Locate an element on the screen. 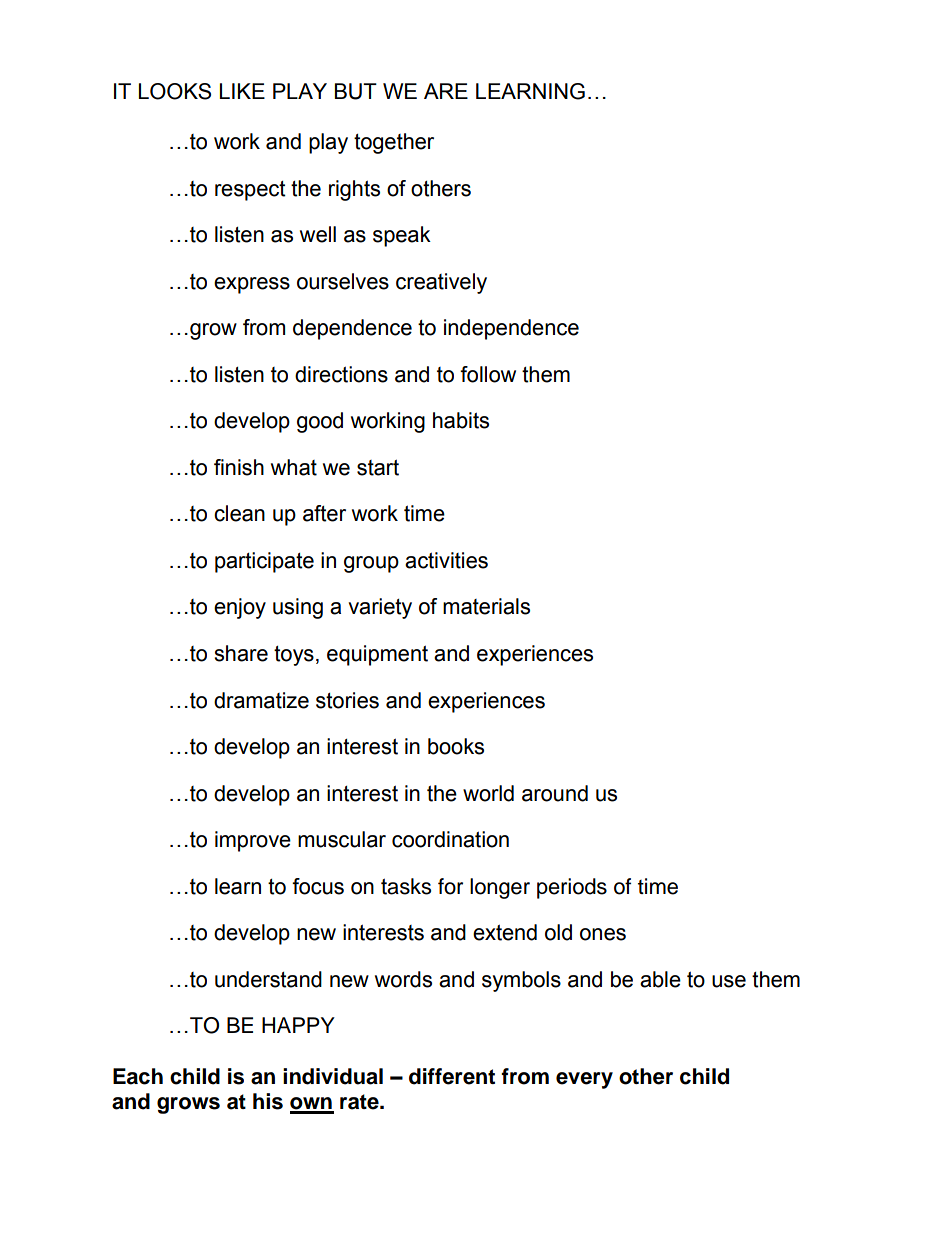  creatively is located at coordinates (441, 283).
